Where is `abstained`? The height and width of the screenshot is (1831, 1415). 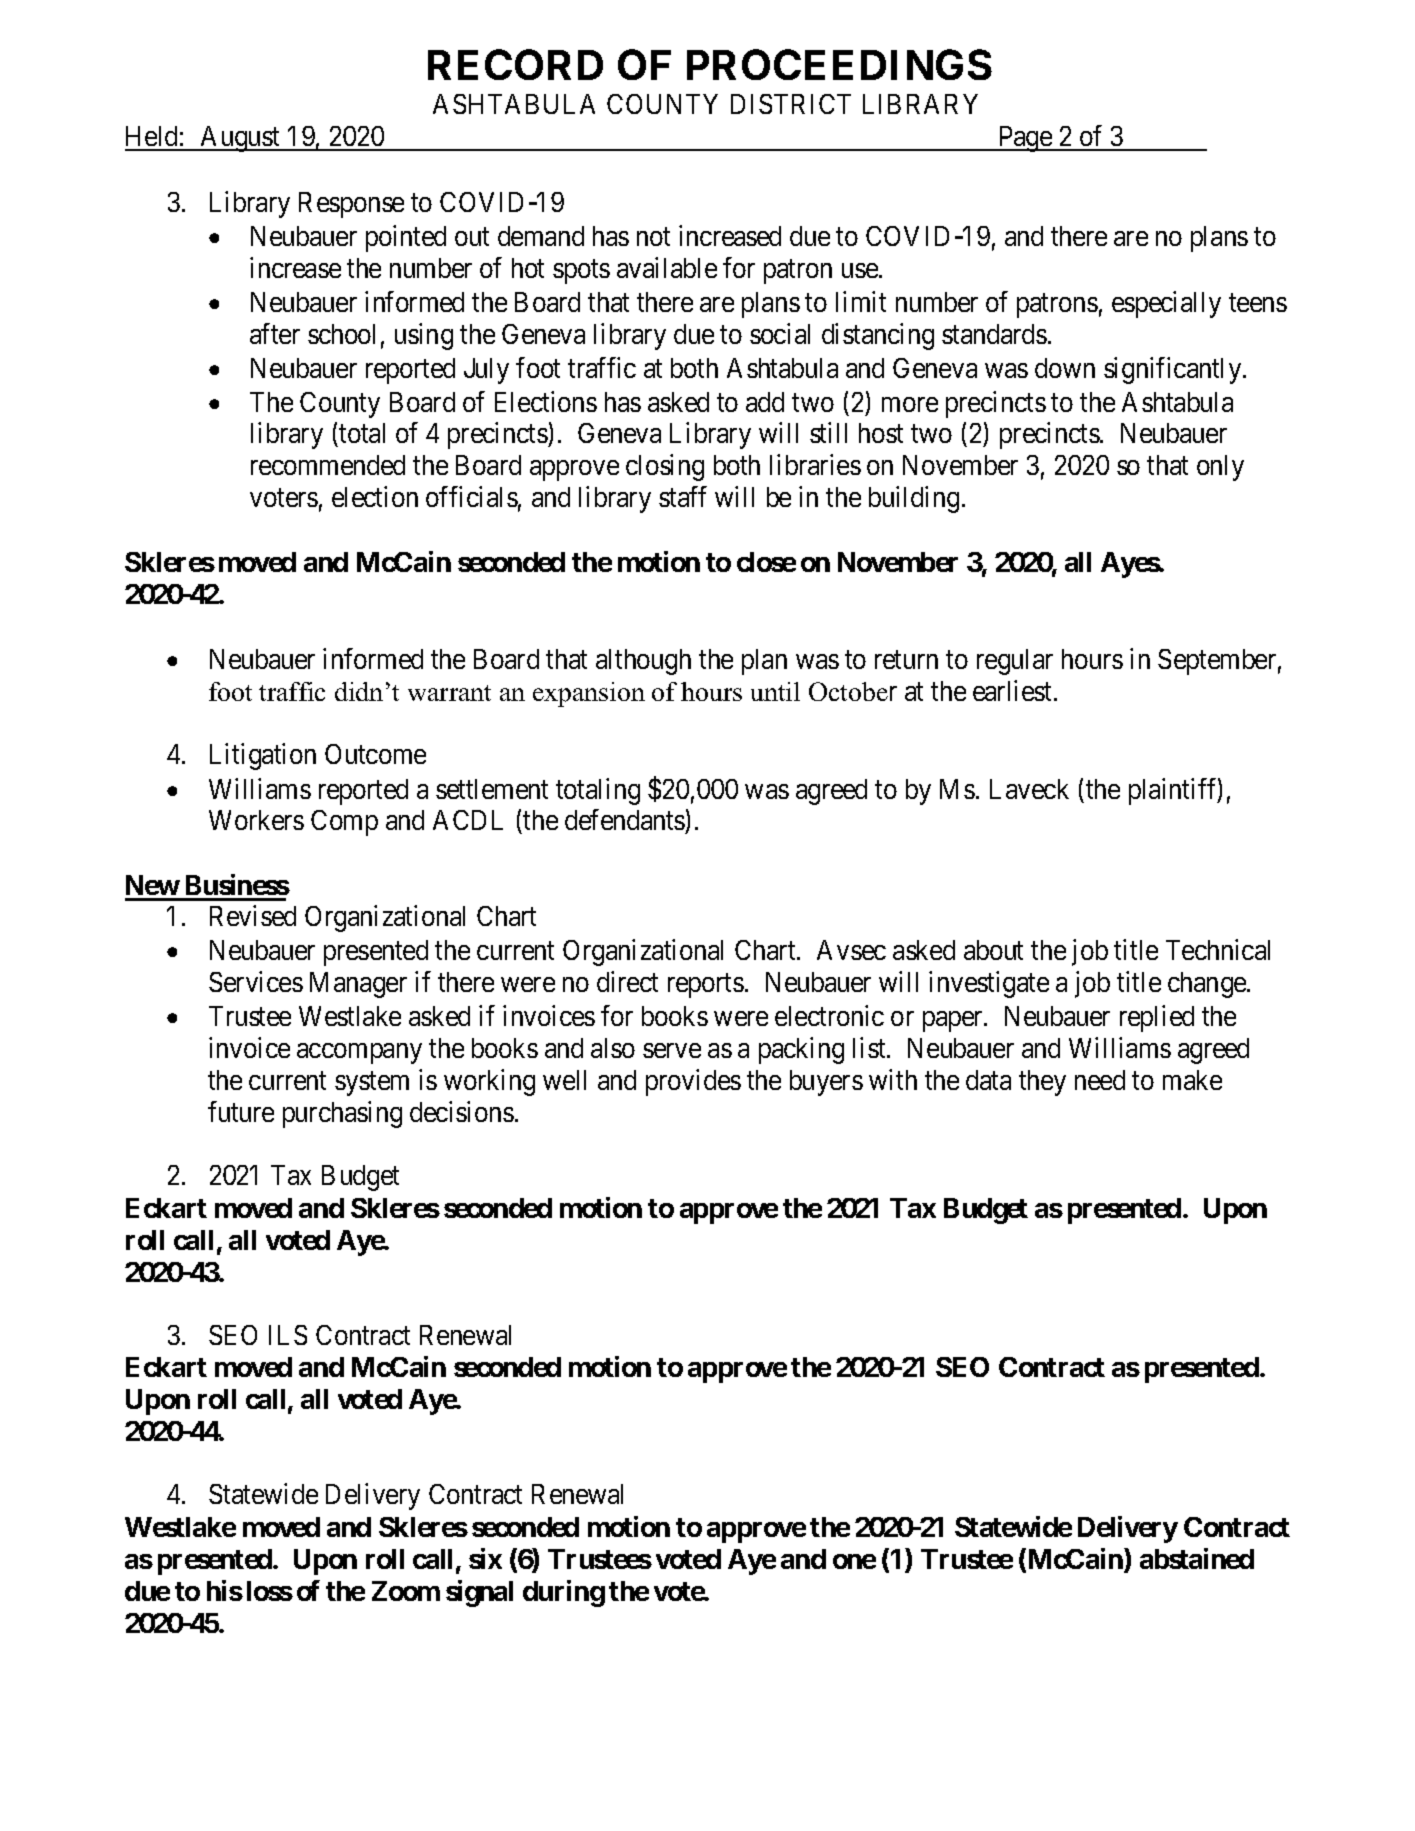 abstained is located at coordinates (1197, 1558).
